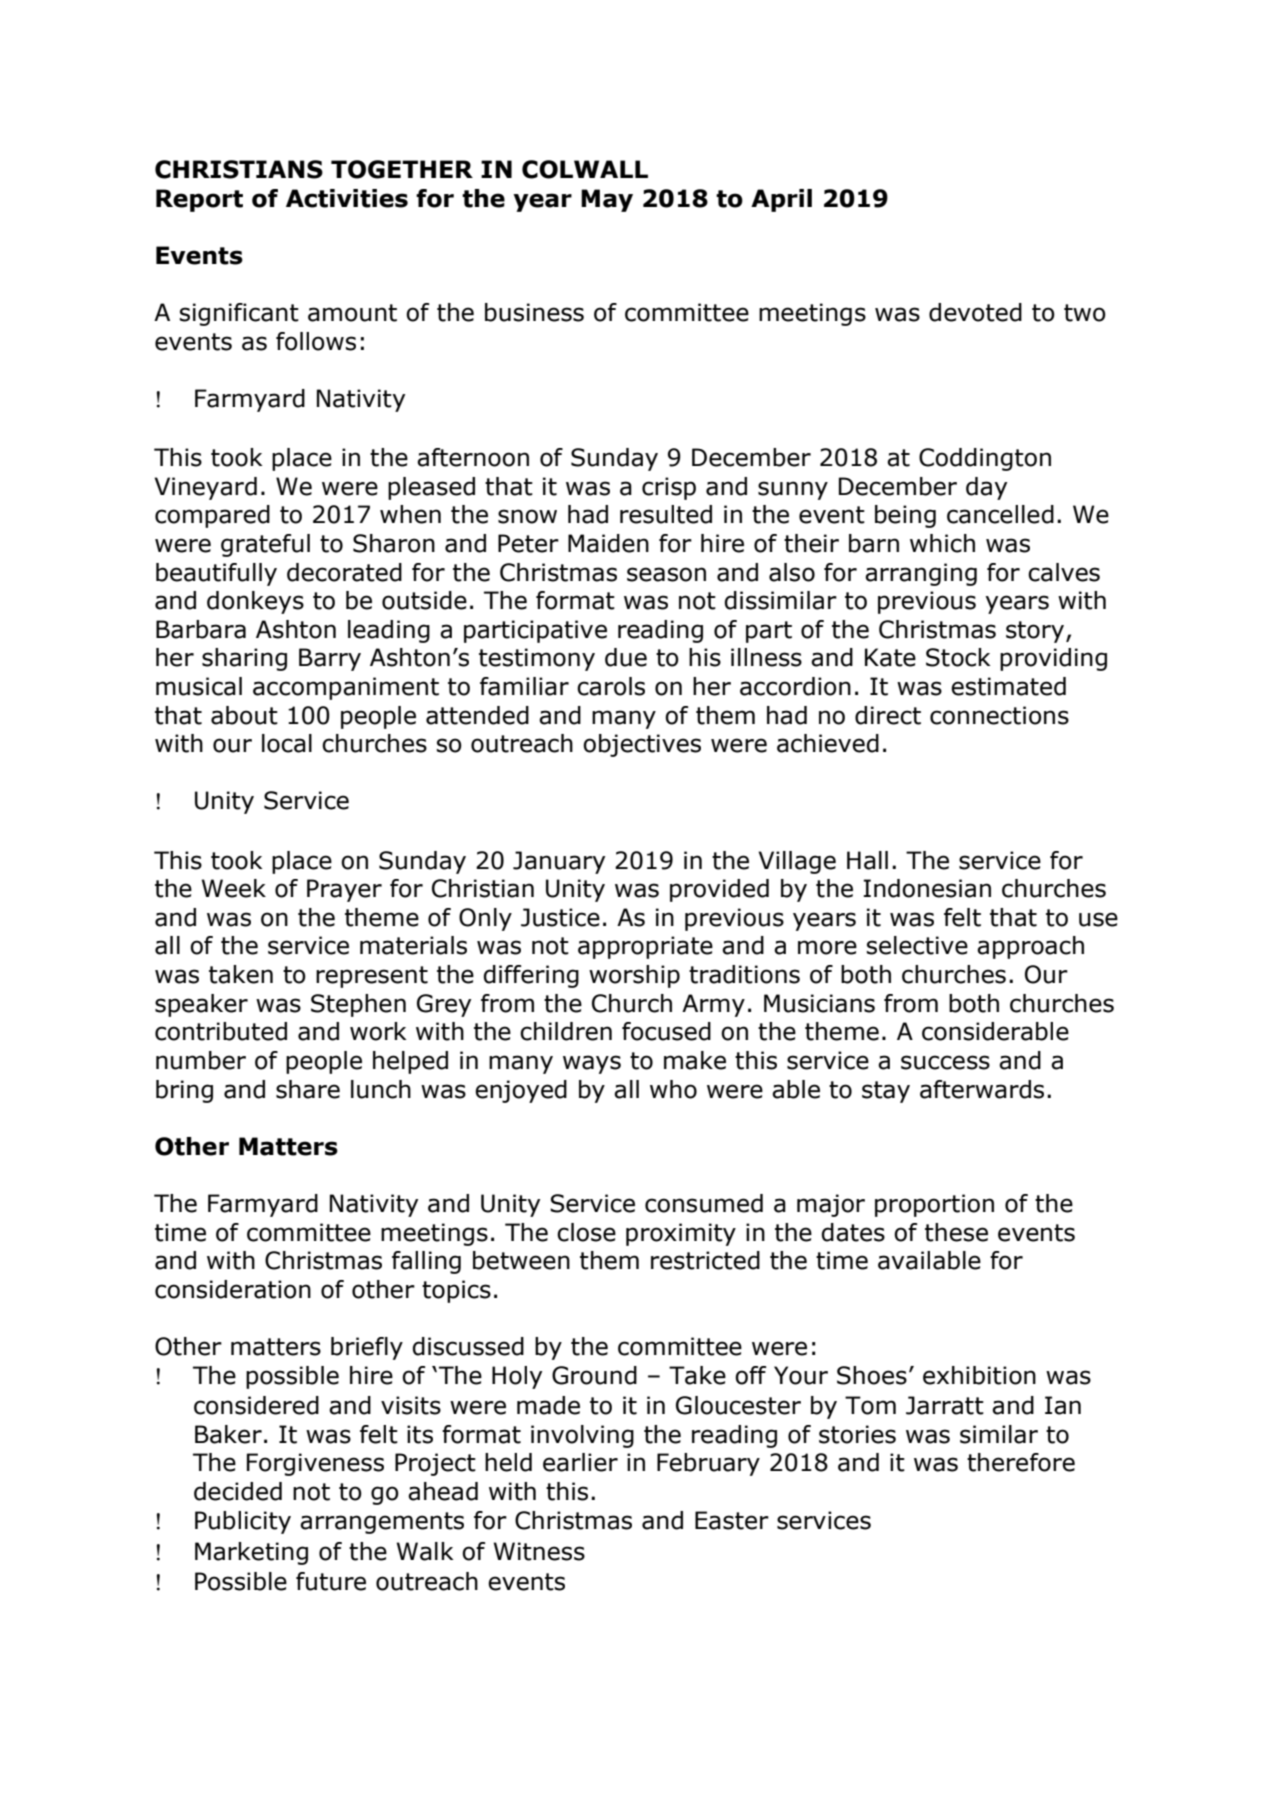  I want to click on Witness, so click(539, 1551).
